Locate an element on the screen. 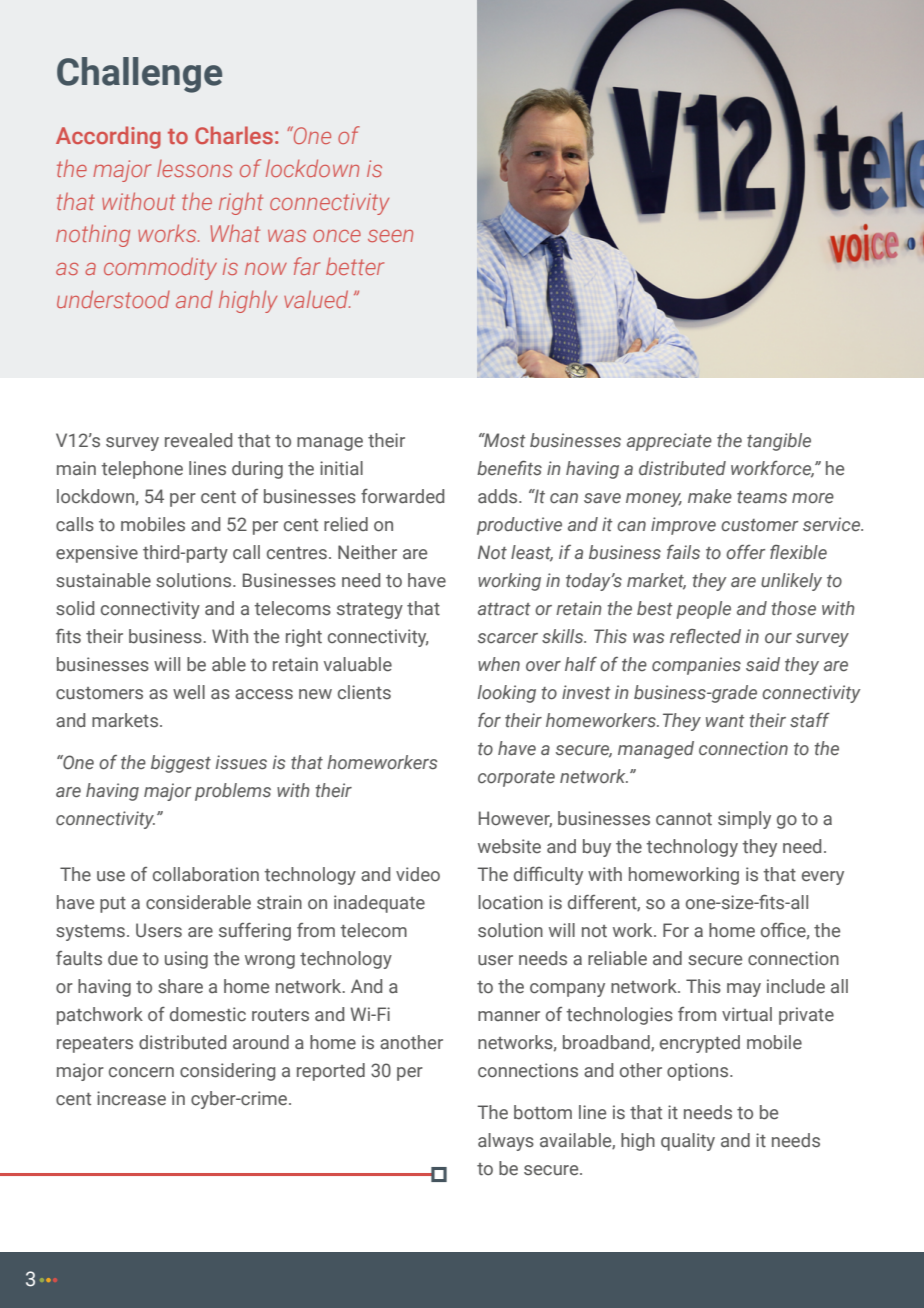 This screenshot has width=924, height=1308. solid is located at coordinates (75, 608).
